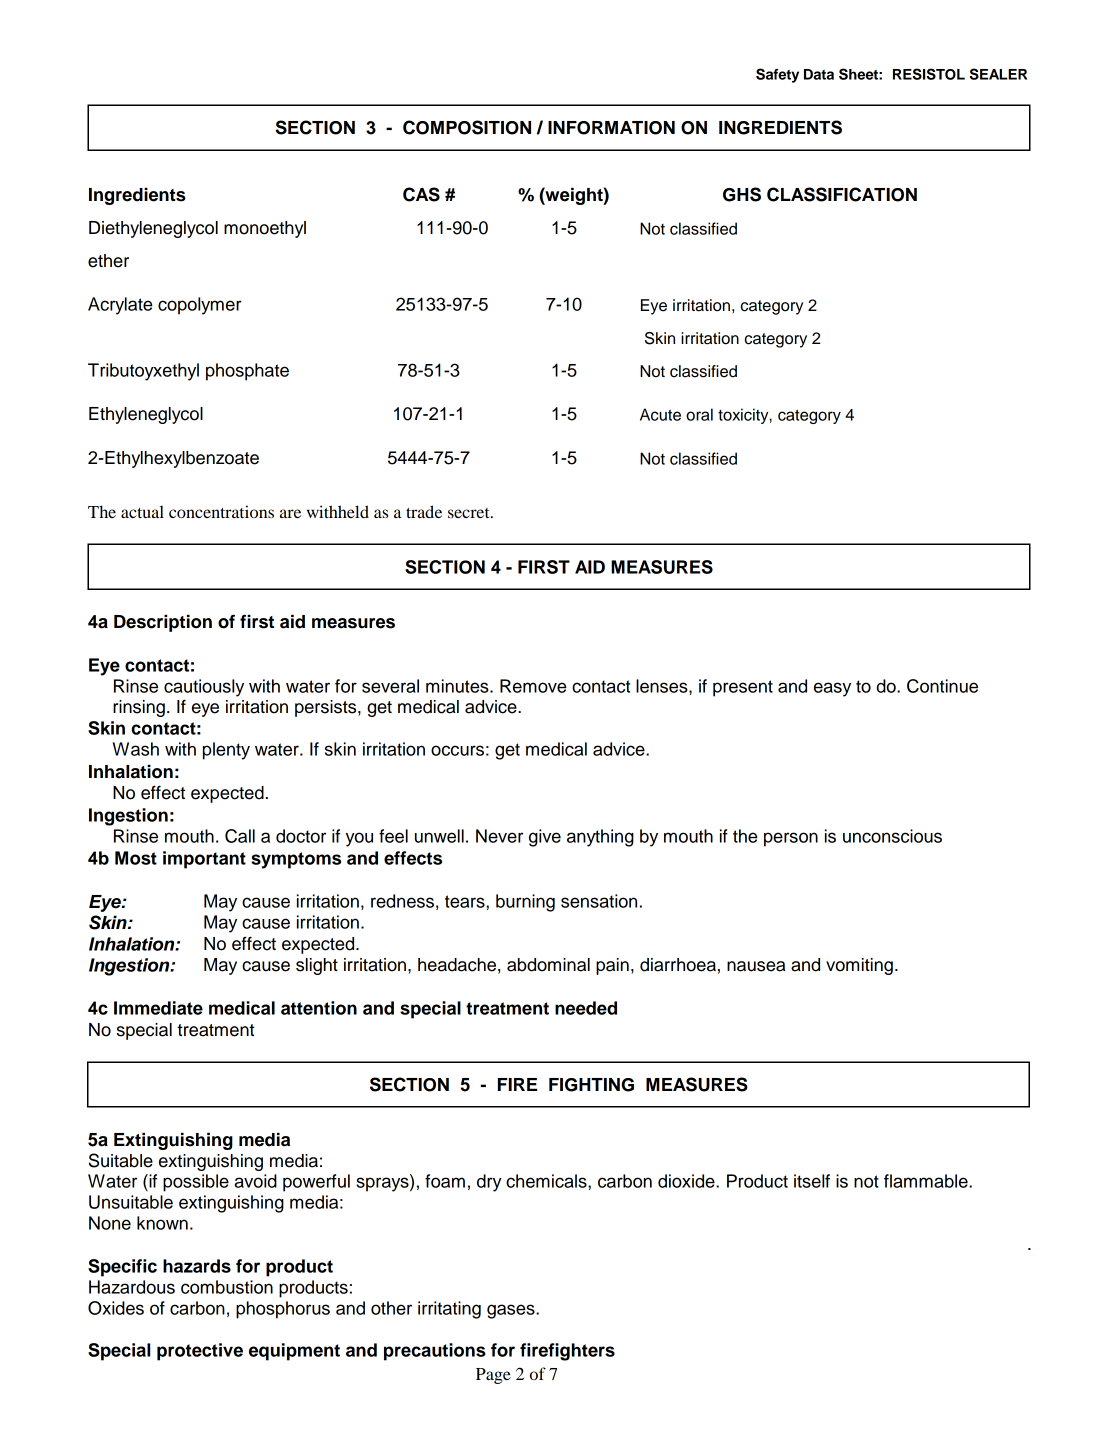 This document has width=1116, height=1445. What do you see at coordinates (200, 1352) in the document?
I see `protective` at bounding box center [200, 1352].
